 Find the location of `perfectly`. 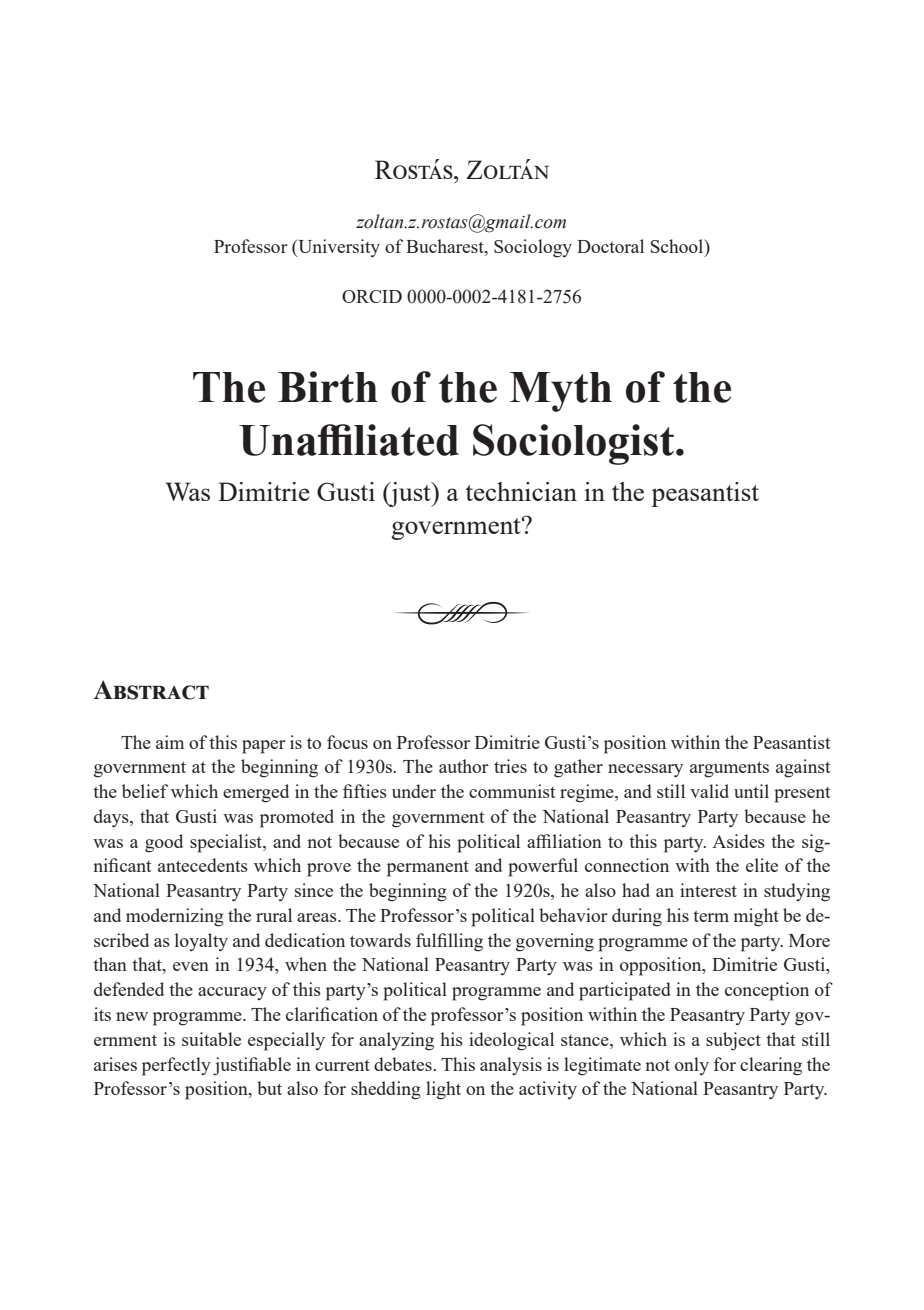

perfectly is located at coordinates (176, 1066).
